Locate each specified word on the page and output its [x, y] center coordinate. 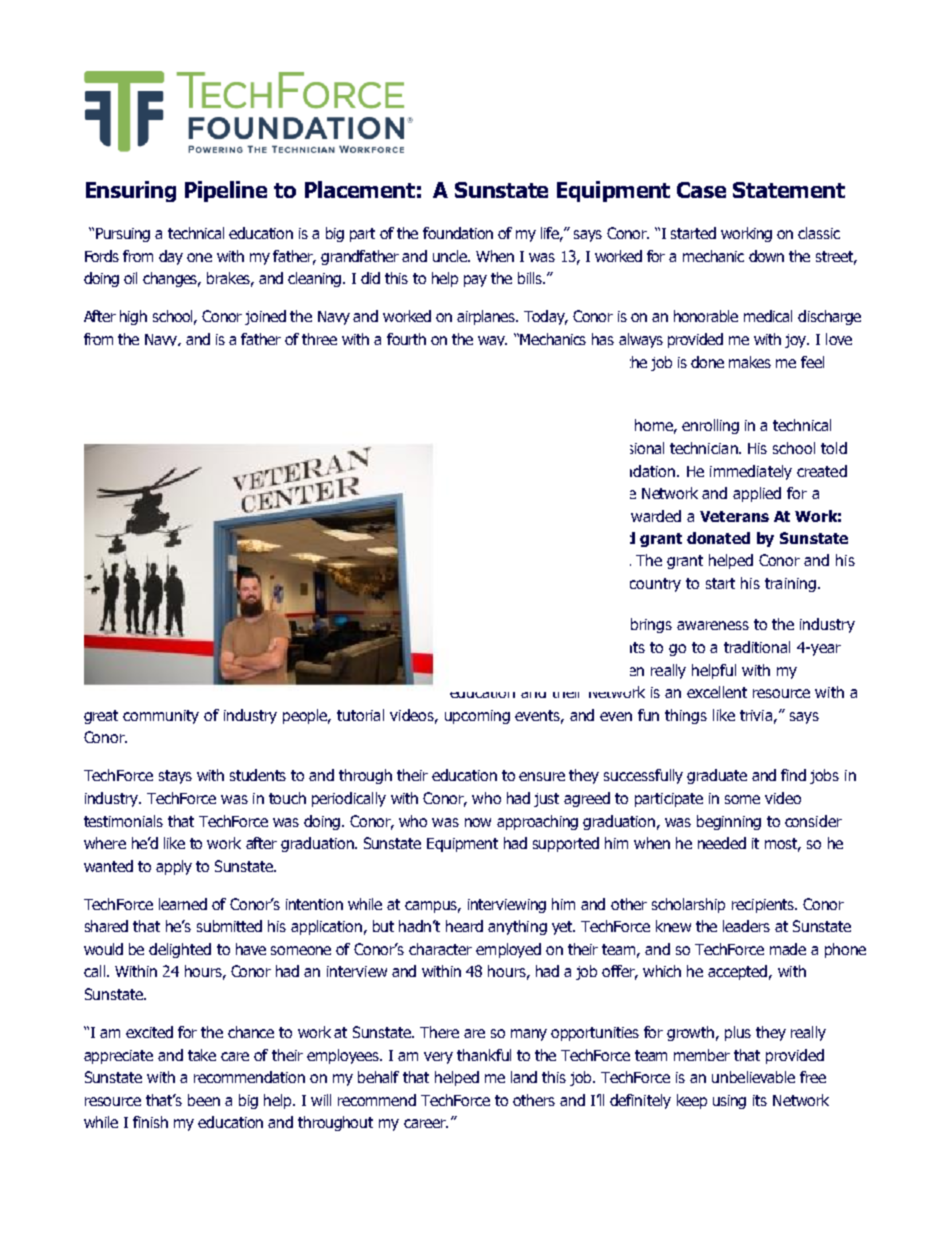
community [161, 717]
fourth [406, 339]
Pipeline [226, 191]
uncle [451, 256]
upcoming [477, 717]
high [133, 317]
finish [150, 1122]
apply [174, 867]
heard [464, 926]
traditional [757, 647]
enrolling [710, 426]
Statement [789, 190]
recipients [764, 906]
